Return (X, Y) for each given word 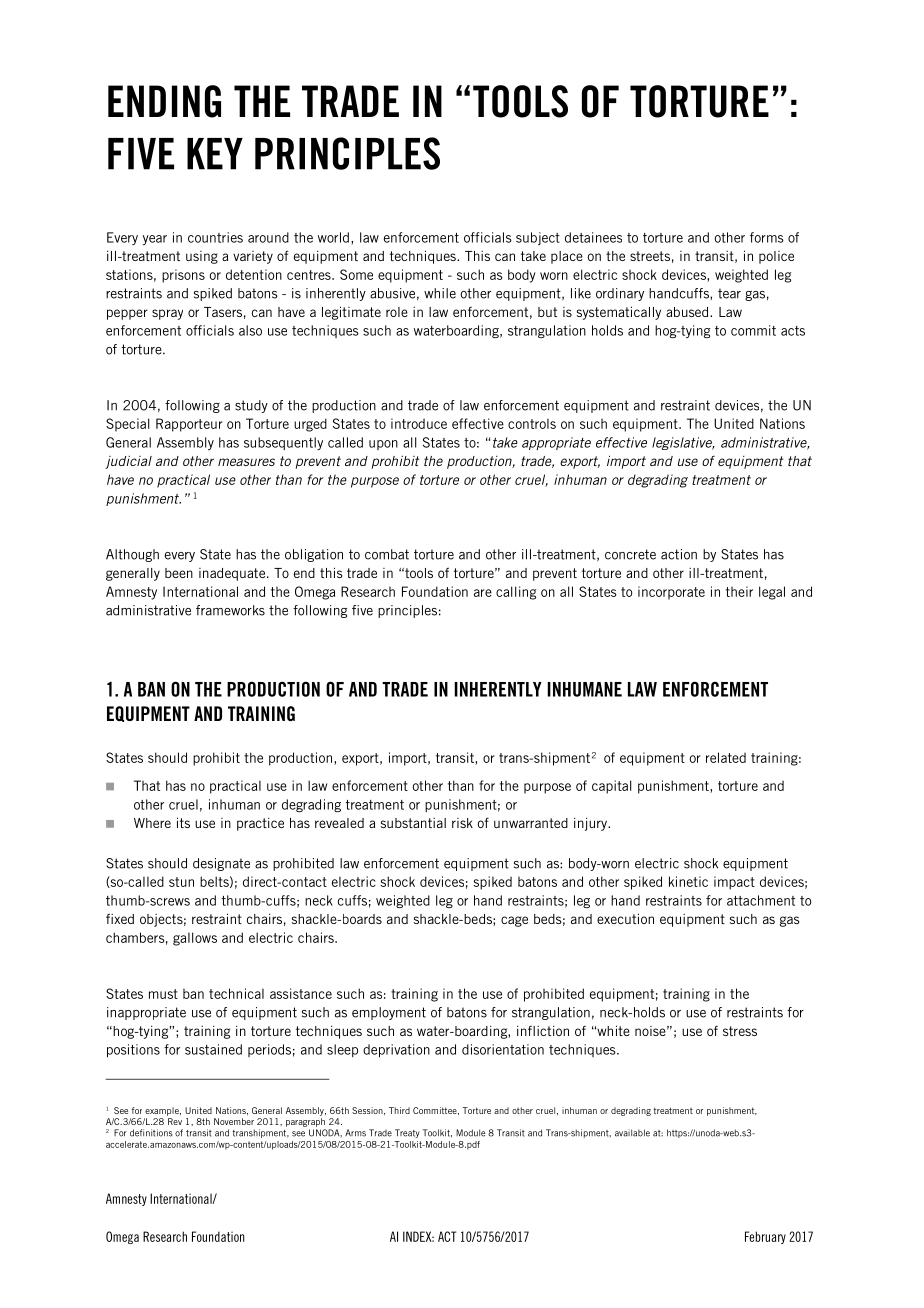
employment (389, 1013)
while (440, 293)
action (679, 554)
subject (538, 238)
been (179, 573)
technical (236, 993)
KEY (215, 154)
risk (462, 823)
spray (167, 314)
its (183, 822)
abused (688, 312)
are (483, 593)
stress (740, 1031)
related (726, 757)
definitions (151, 1133)
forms (767, 237)
